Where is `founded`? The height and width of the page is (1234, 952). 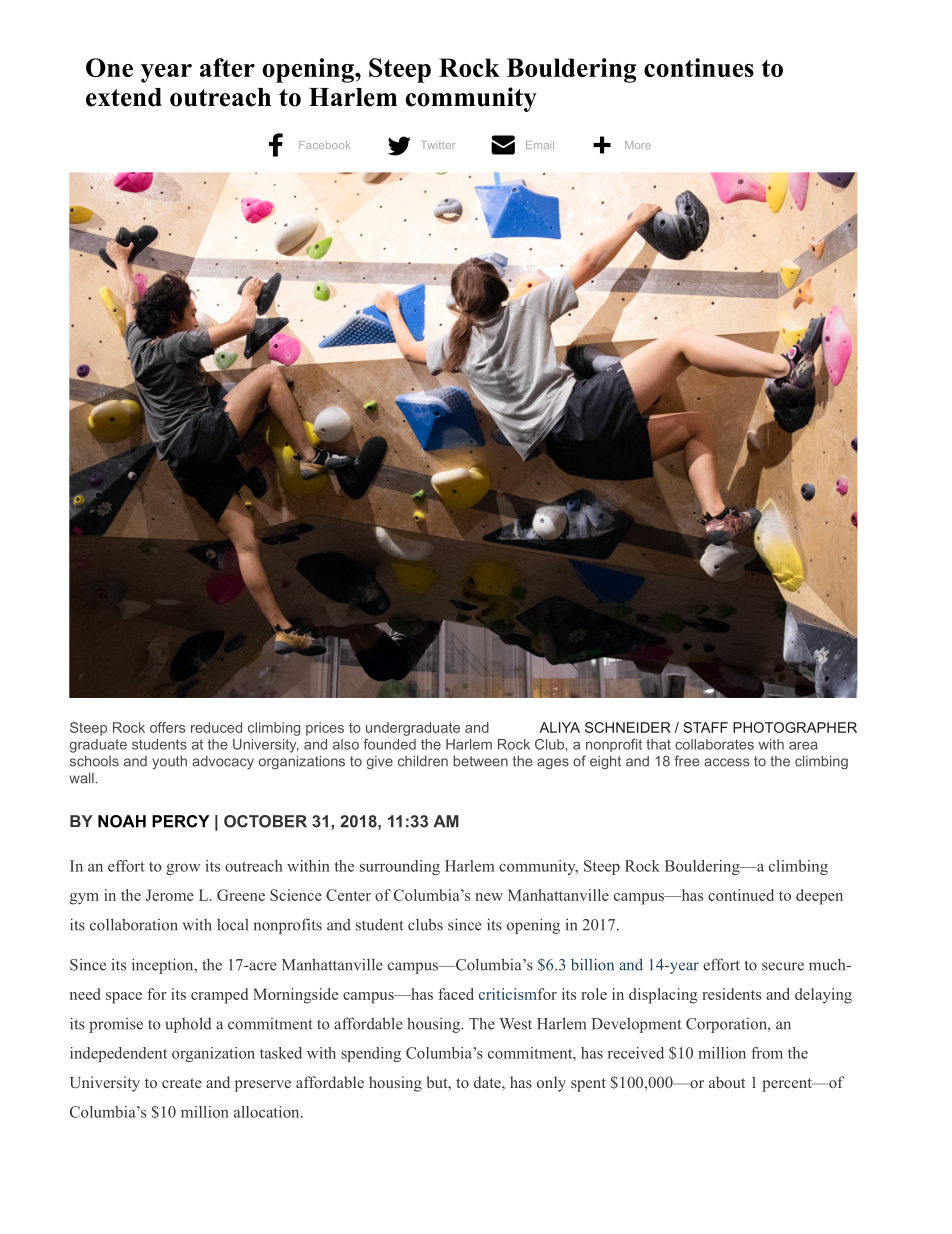 founded is located at coordinates (389, 744).
